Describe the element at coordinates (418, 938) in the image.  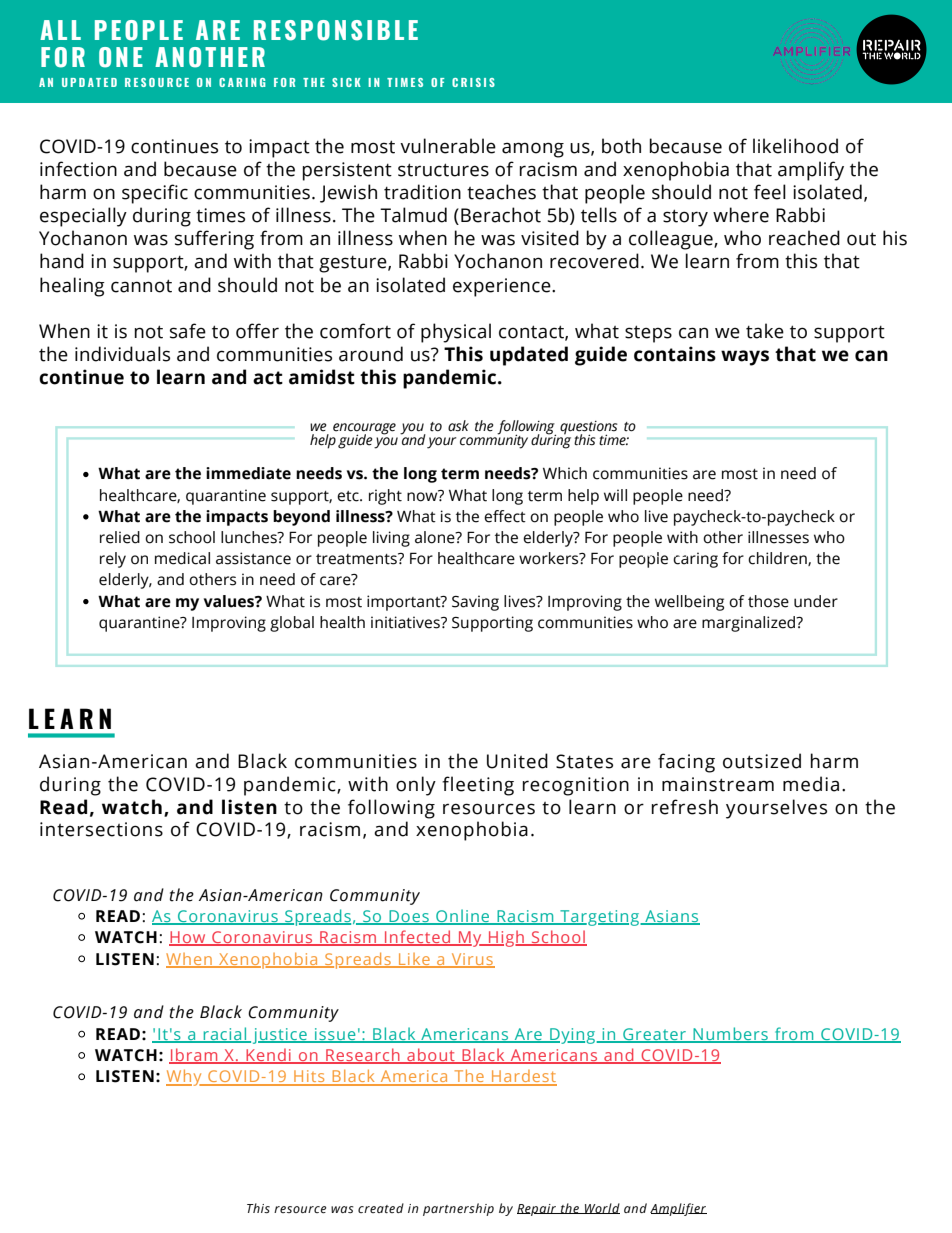
I see `Infected` at that location.
